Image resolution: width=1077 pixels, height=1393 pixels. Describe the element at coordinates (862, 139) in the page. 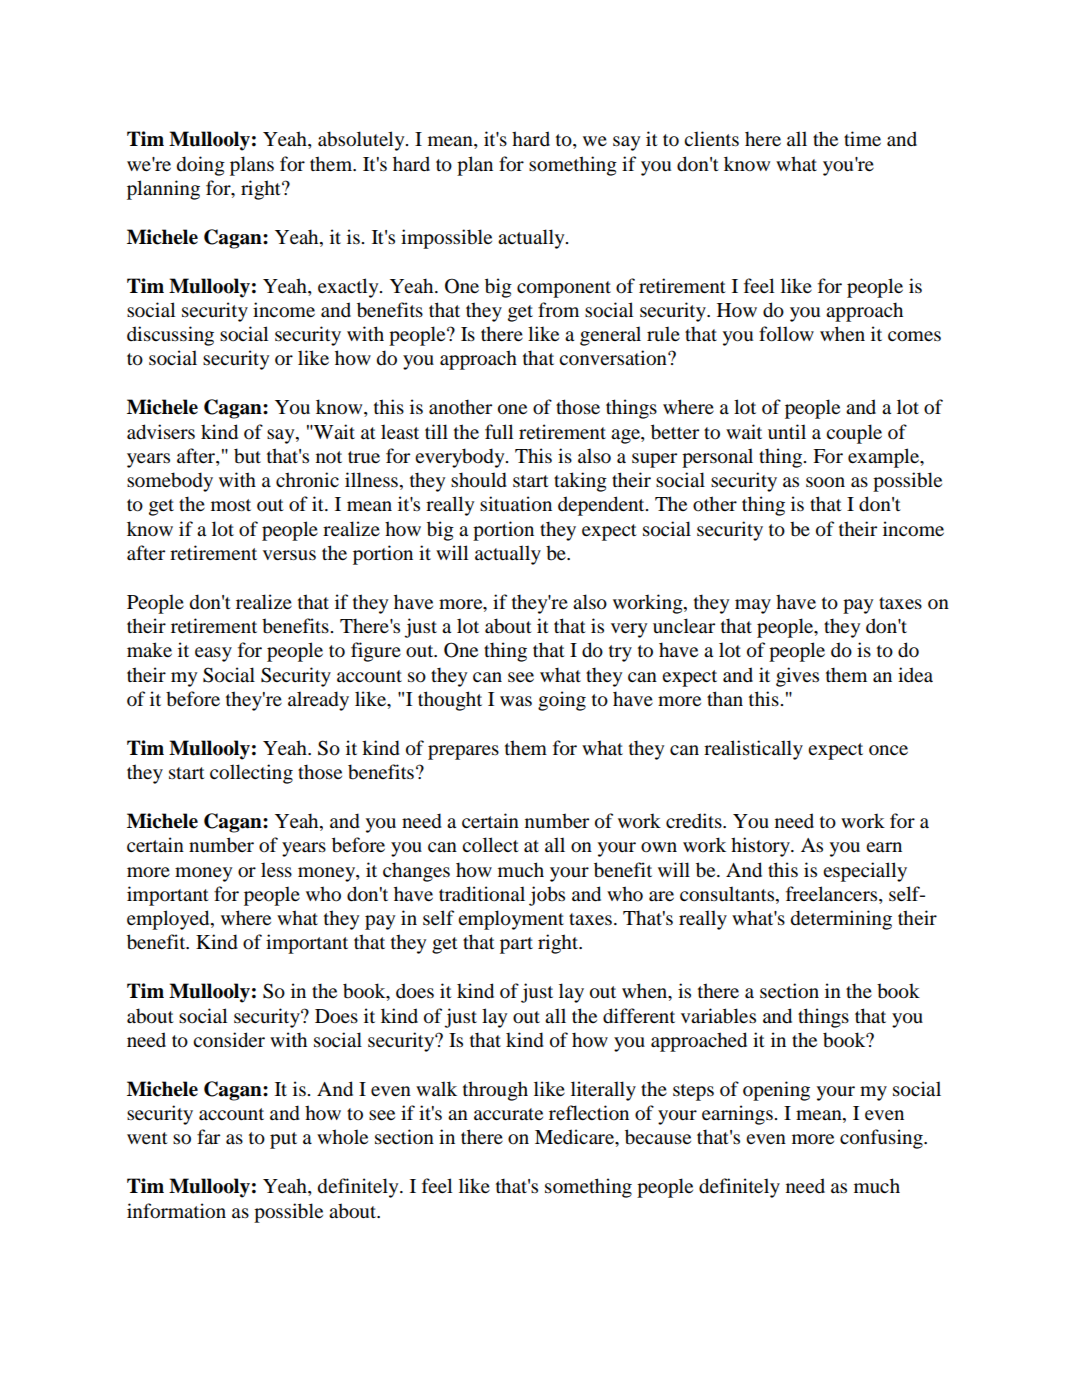

I see `time` at that location.
